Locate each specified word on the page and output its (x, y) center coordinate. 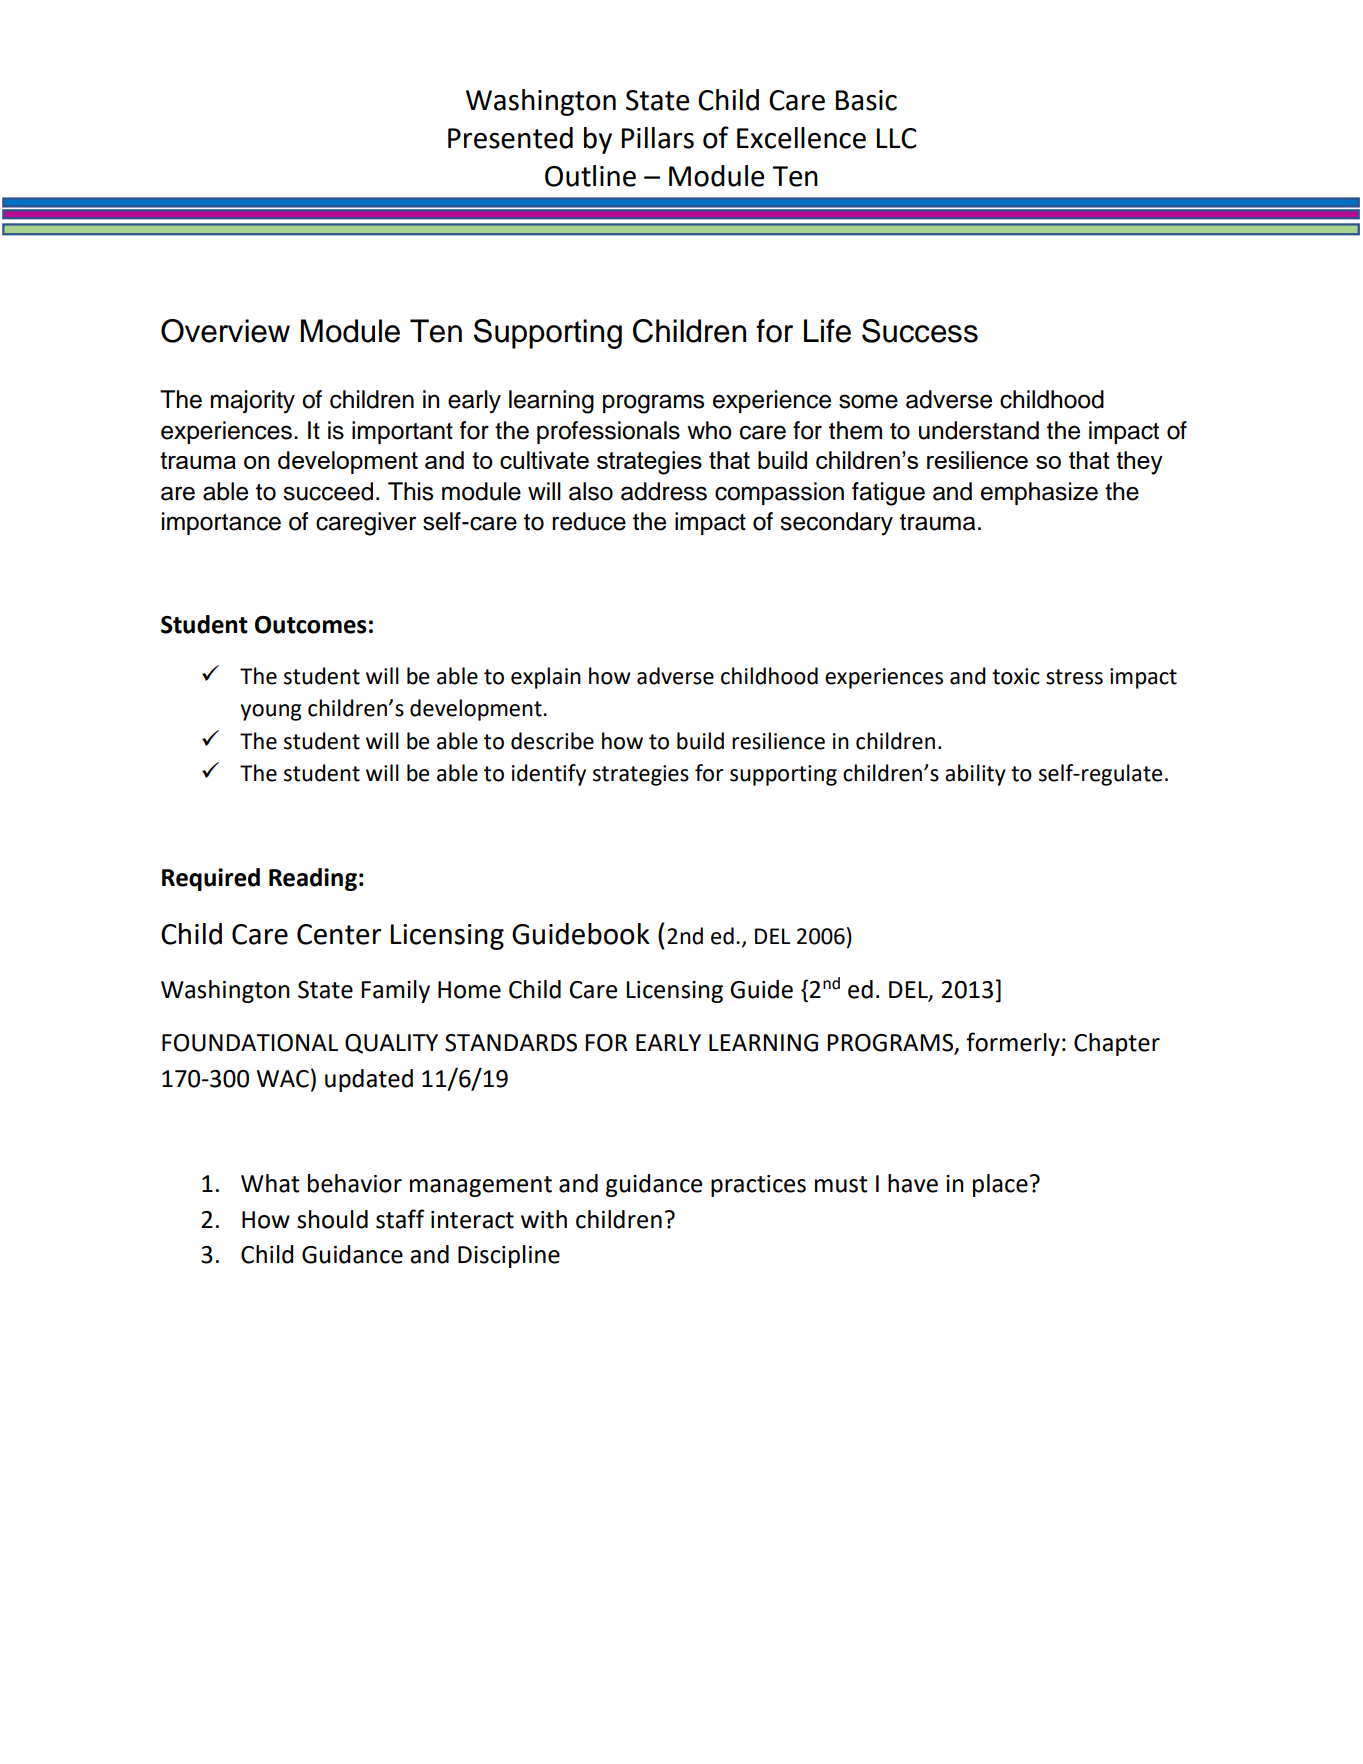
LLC (897, 138)
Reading (313, 879)
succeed (328, 491)
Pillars (658, 138)
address (664, 491)
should (332, 1219)
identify (549, 775)
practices (758, 1186)
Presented (510, 138)
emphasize (1039, 493)
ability (975, 775)
